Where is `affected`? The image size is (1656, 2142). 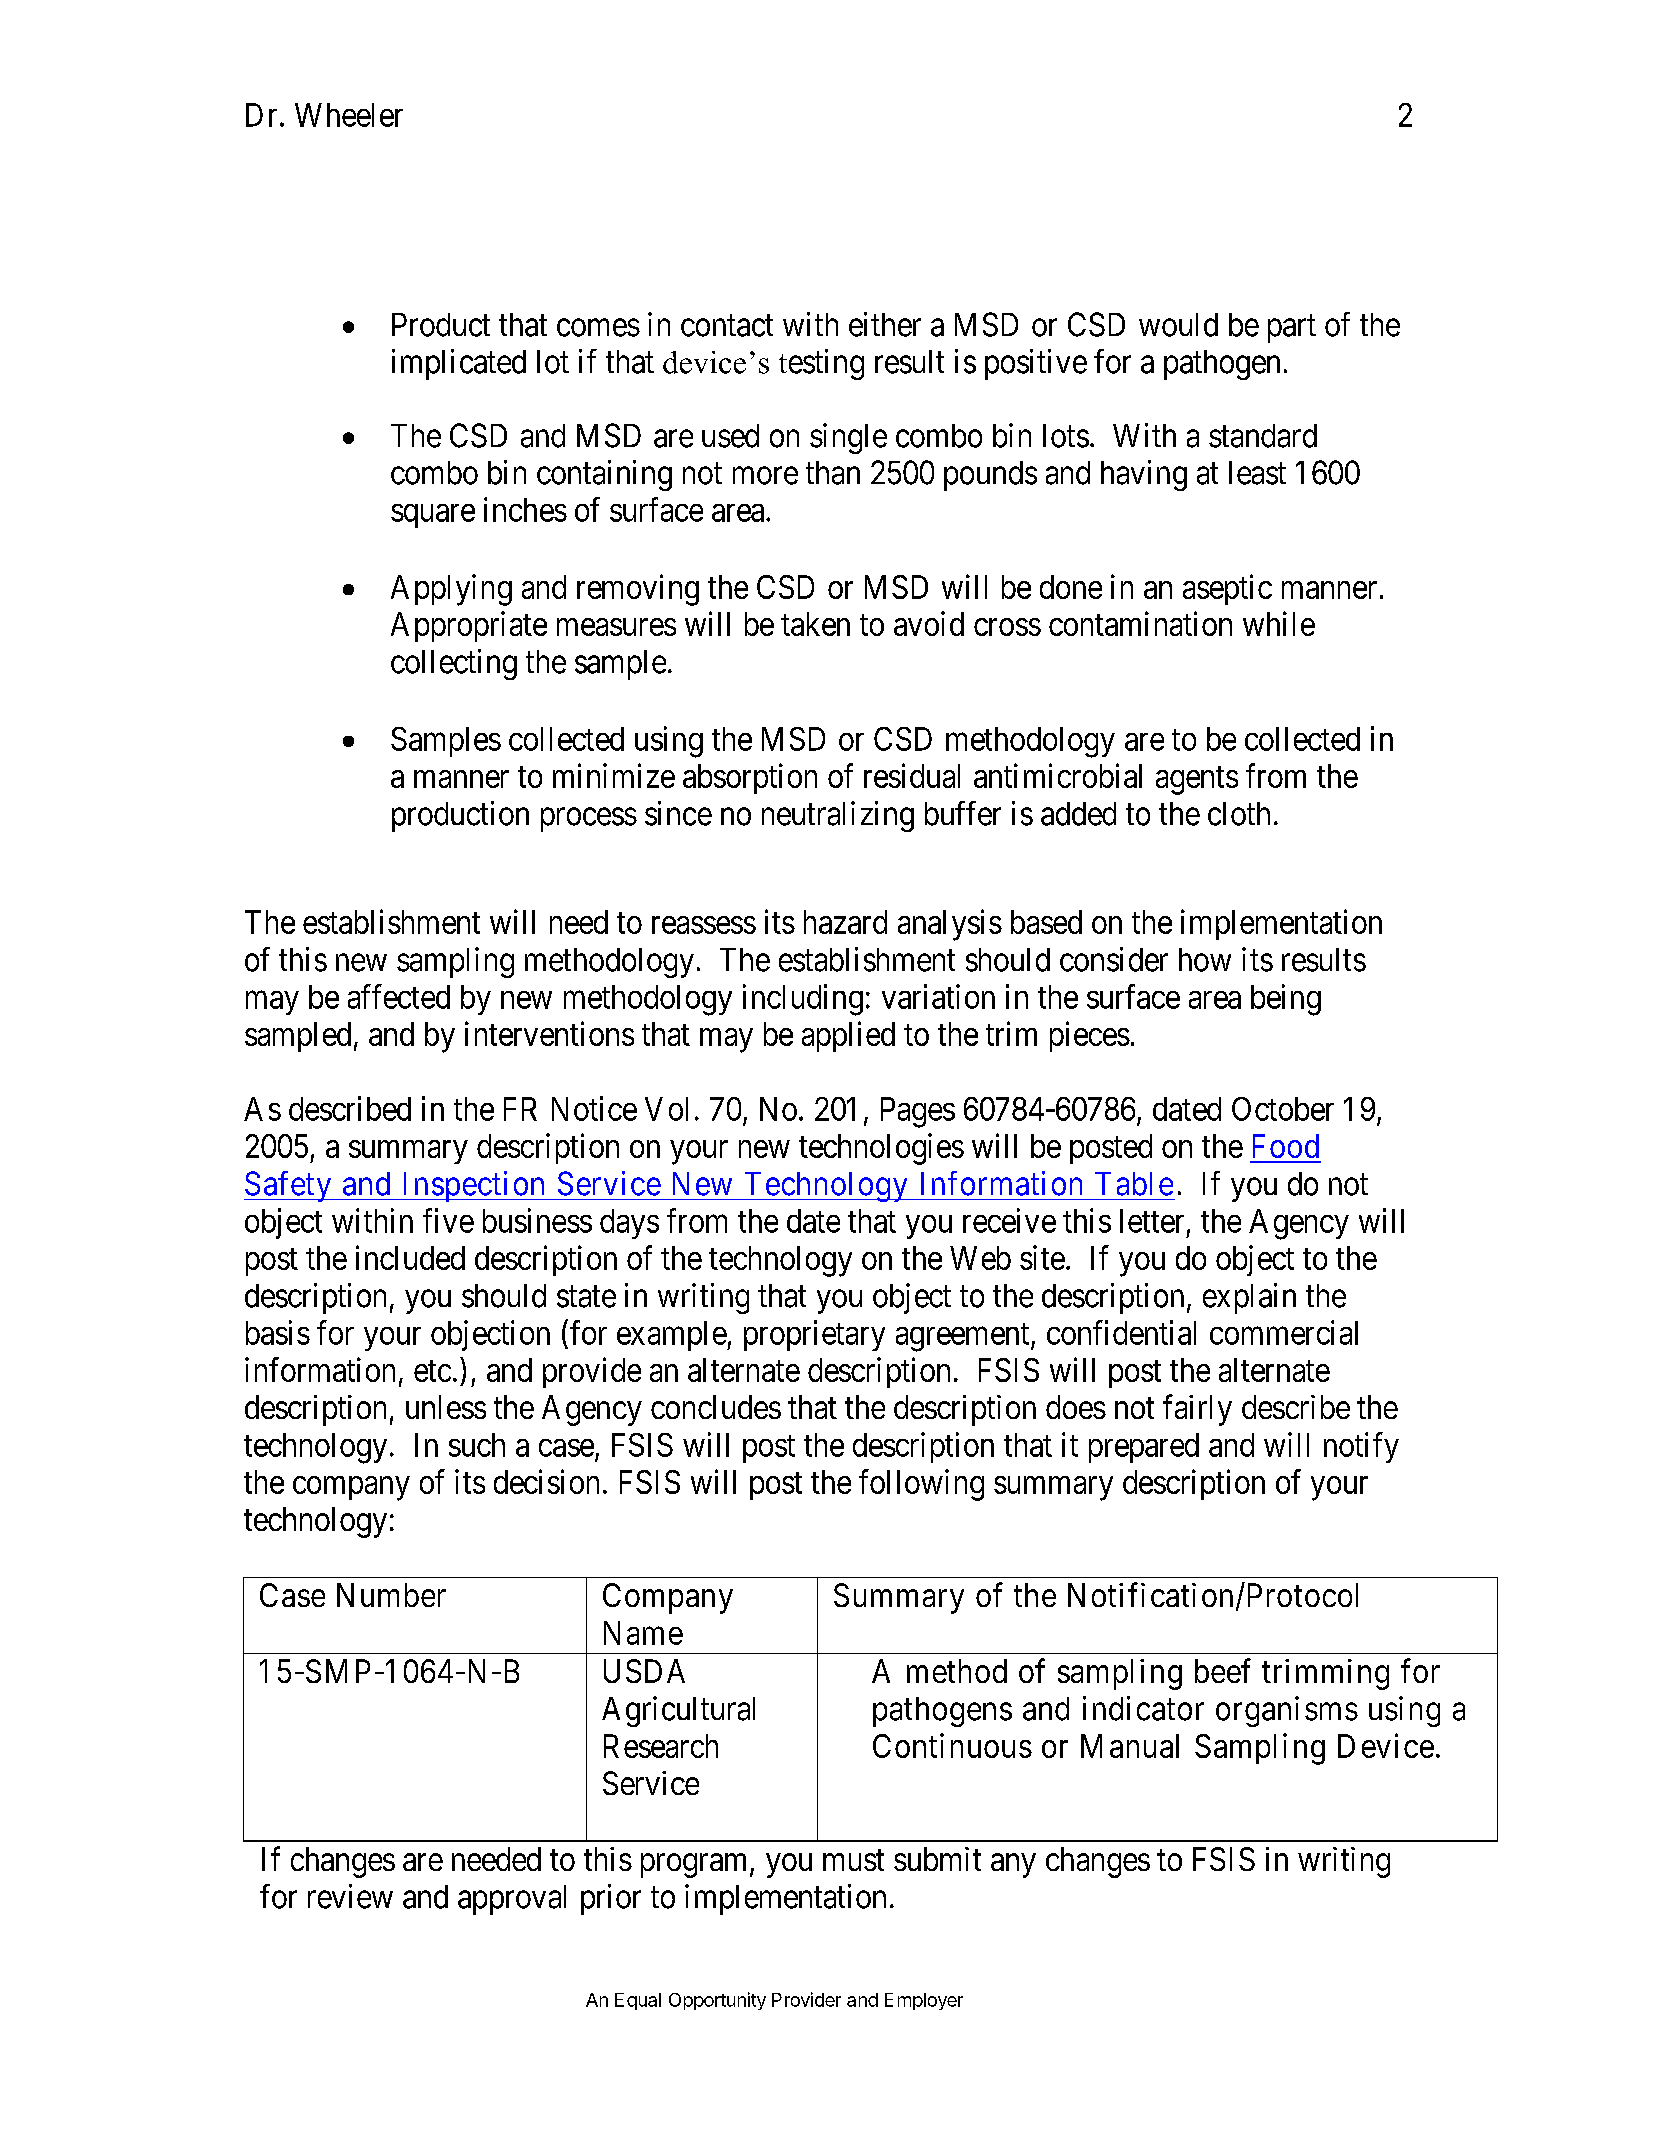
affected is located at coordinates (399, 996).
